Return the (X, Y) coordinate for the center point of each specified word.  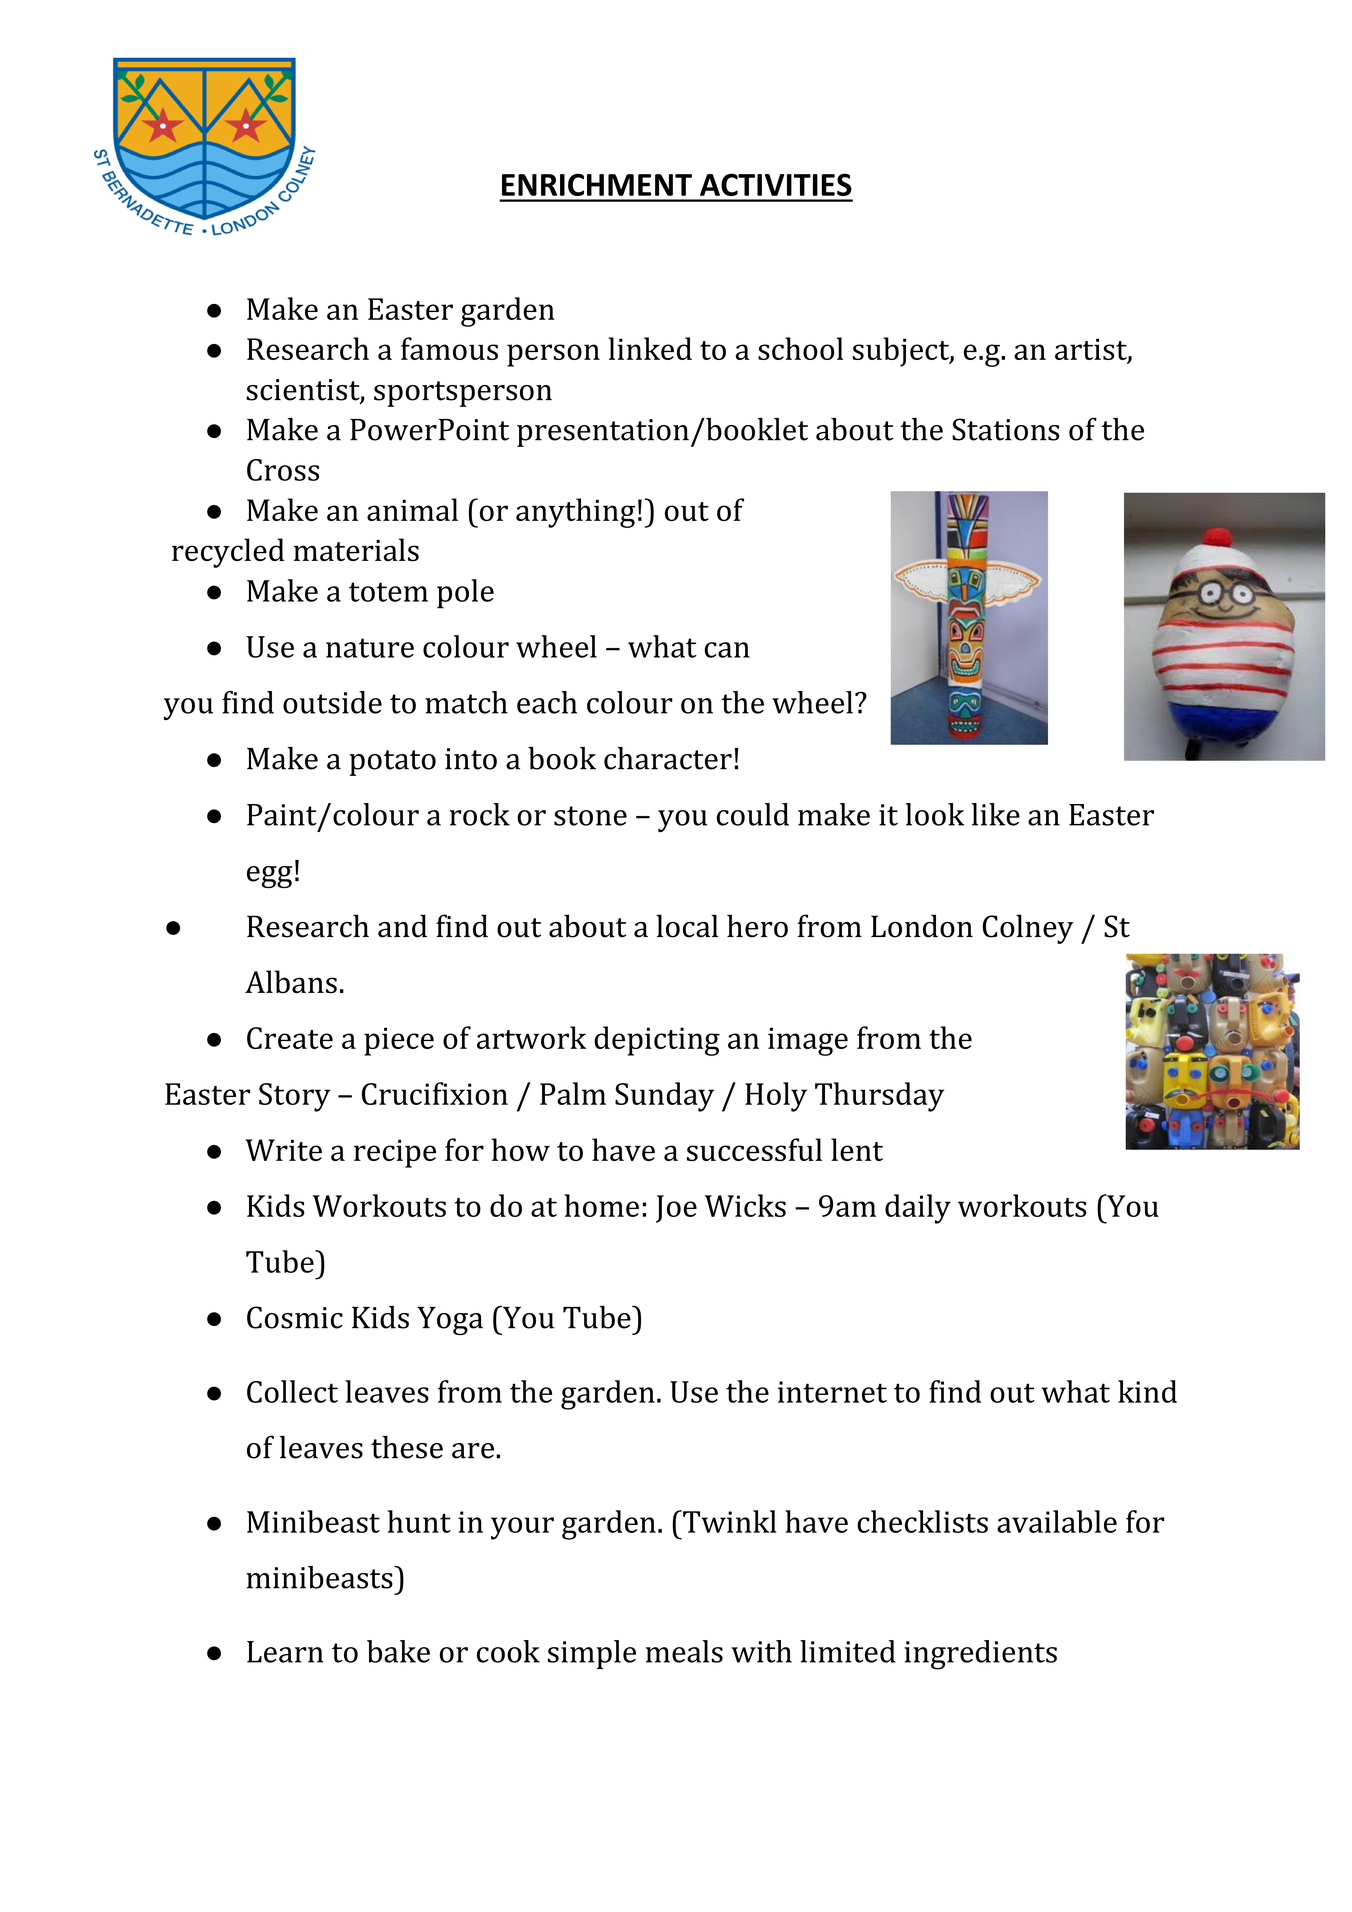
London (922, 926)
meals (684, 1651)
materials (356, 549)
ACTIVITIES (776, 184)
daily (918, 1209)
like (995, 814)
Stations (1005, 429)
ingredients (980, 1655)
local (687, 926)
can (727, 650)
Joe (676, 1209)
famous (449, 348)
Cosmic (295, 1317)
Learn (285, 1652)
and (402, 926)
